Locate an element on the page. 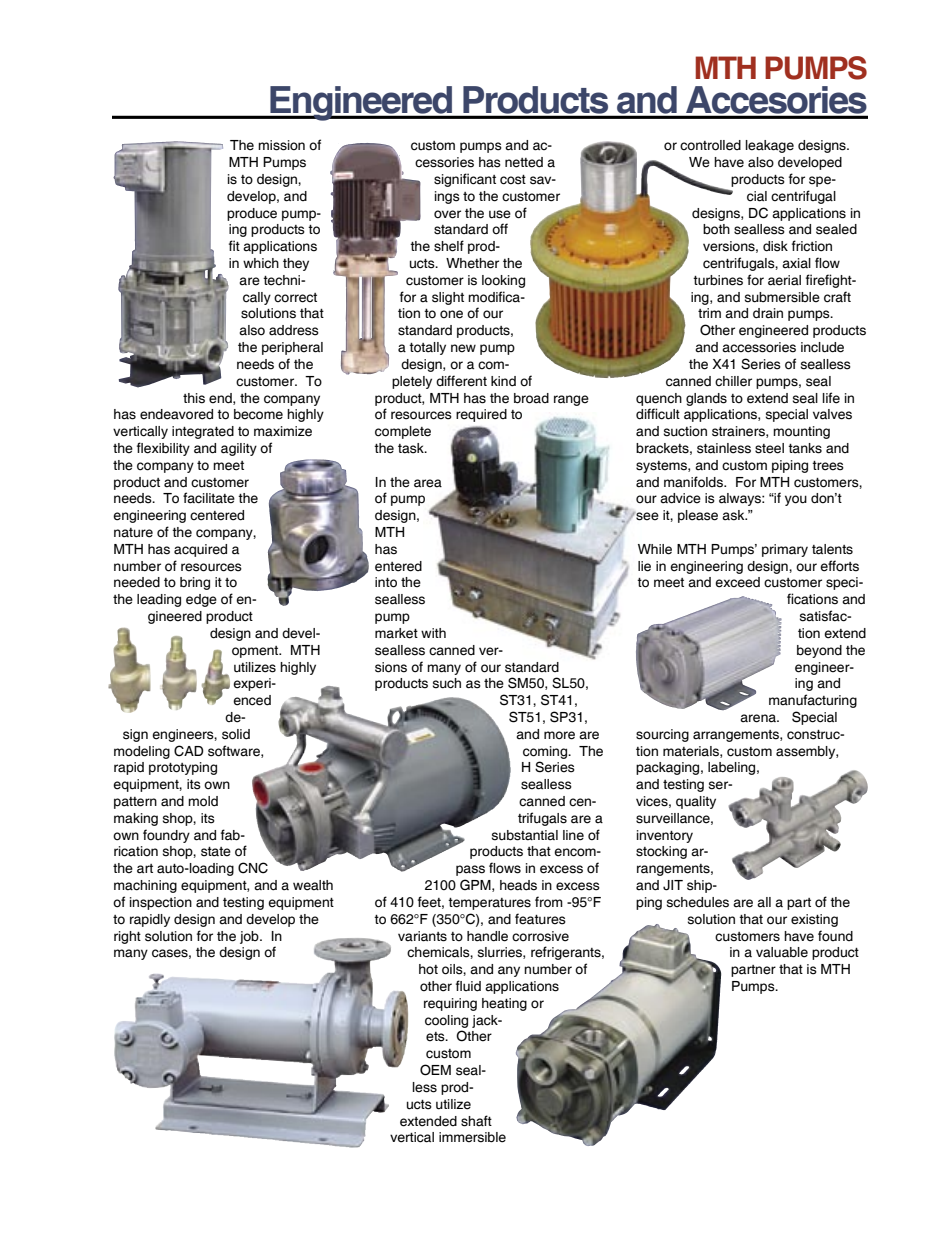 The height and width of the document is (1233, 952). OEM is located at coordinates (435, 1070).
